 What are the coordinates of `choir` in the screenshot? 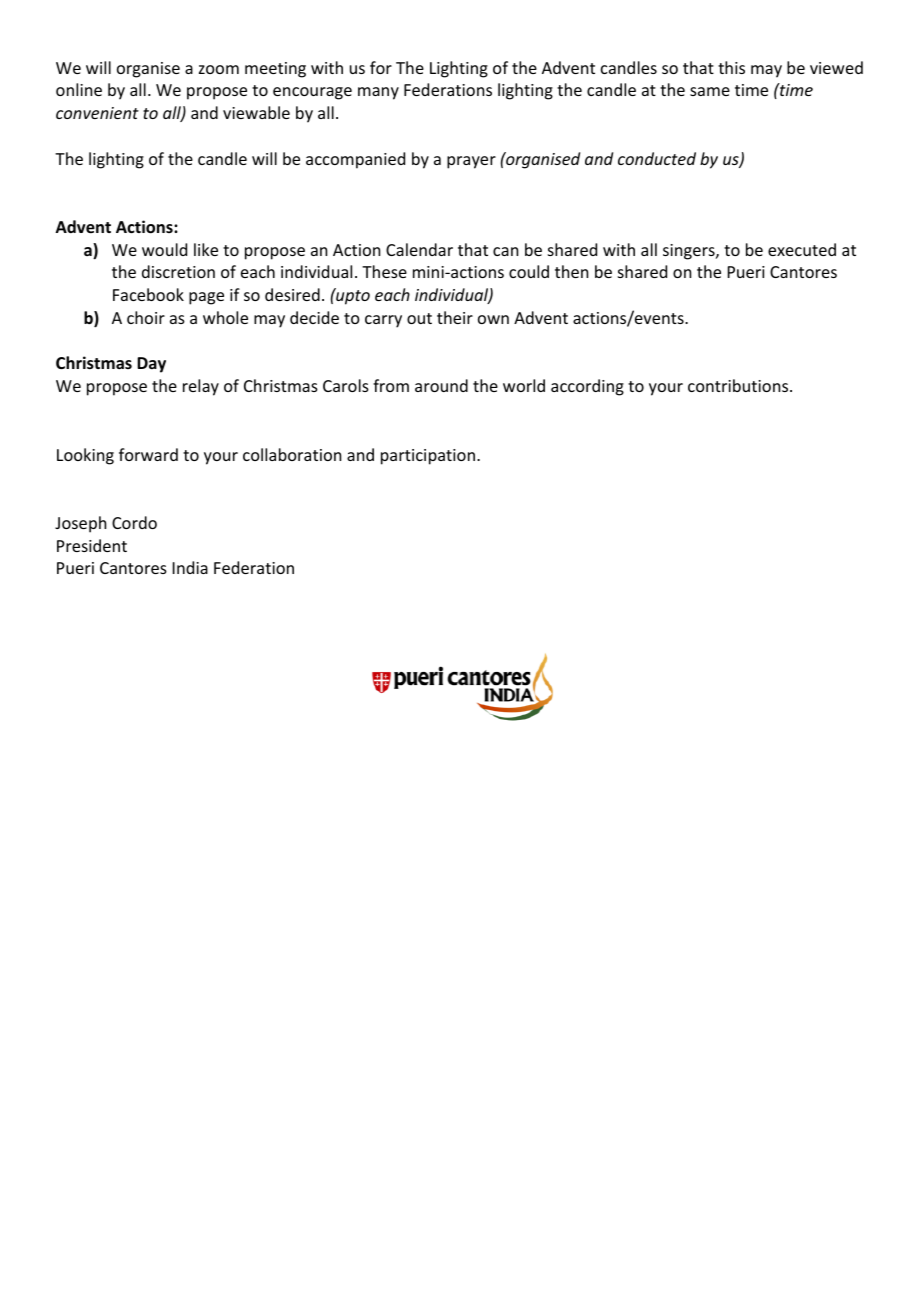 It's located at (146, 317).
